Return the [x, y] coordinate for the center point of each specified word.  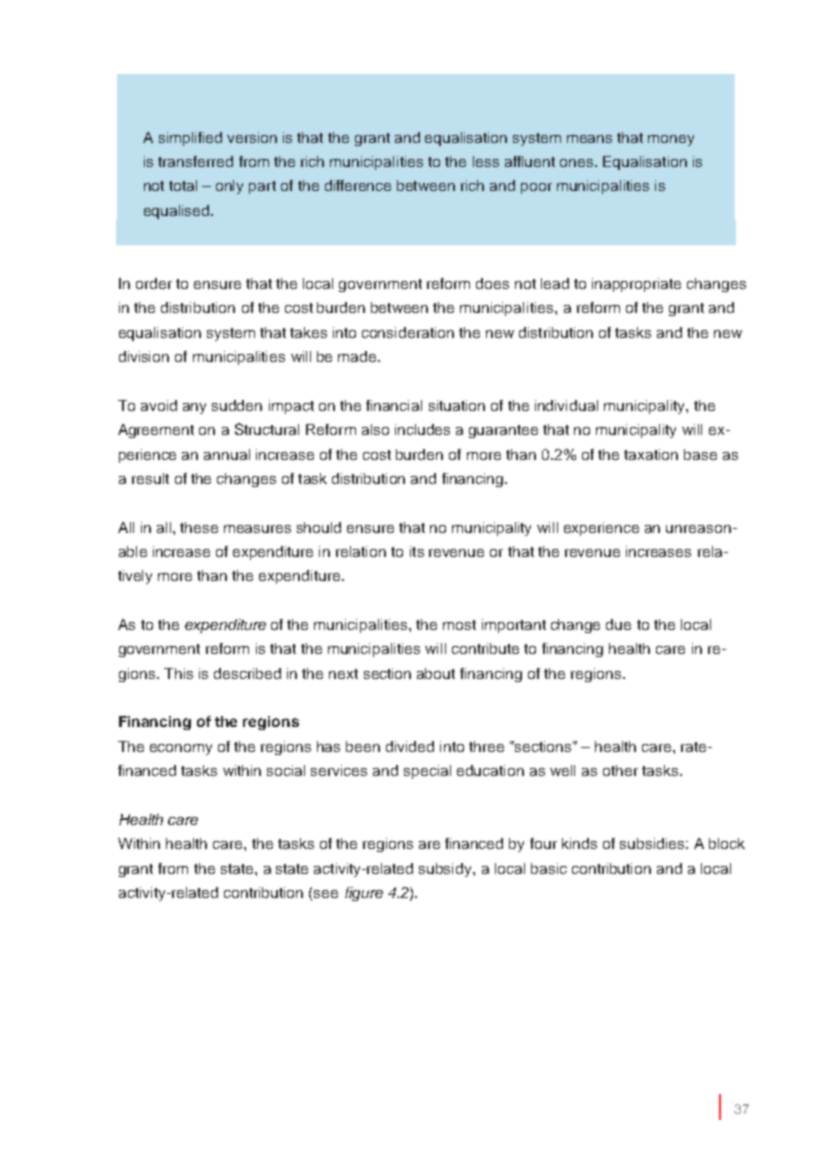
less [486, 161]
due [618, 624]
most [459, 625]
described [247, 673]
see [326, 894]
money [671, 140]
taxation [651, 454]
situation [457, 405]
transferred [195, 161]
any [194, 408]
